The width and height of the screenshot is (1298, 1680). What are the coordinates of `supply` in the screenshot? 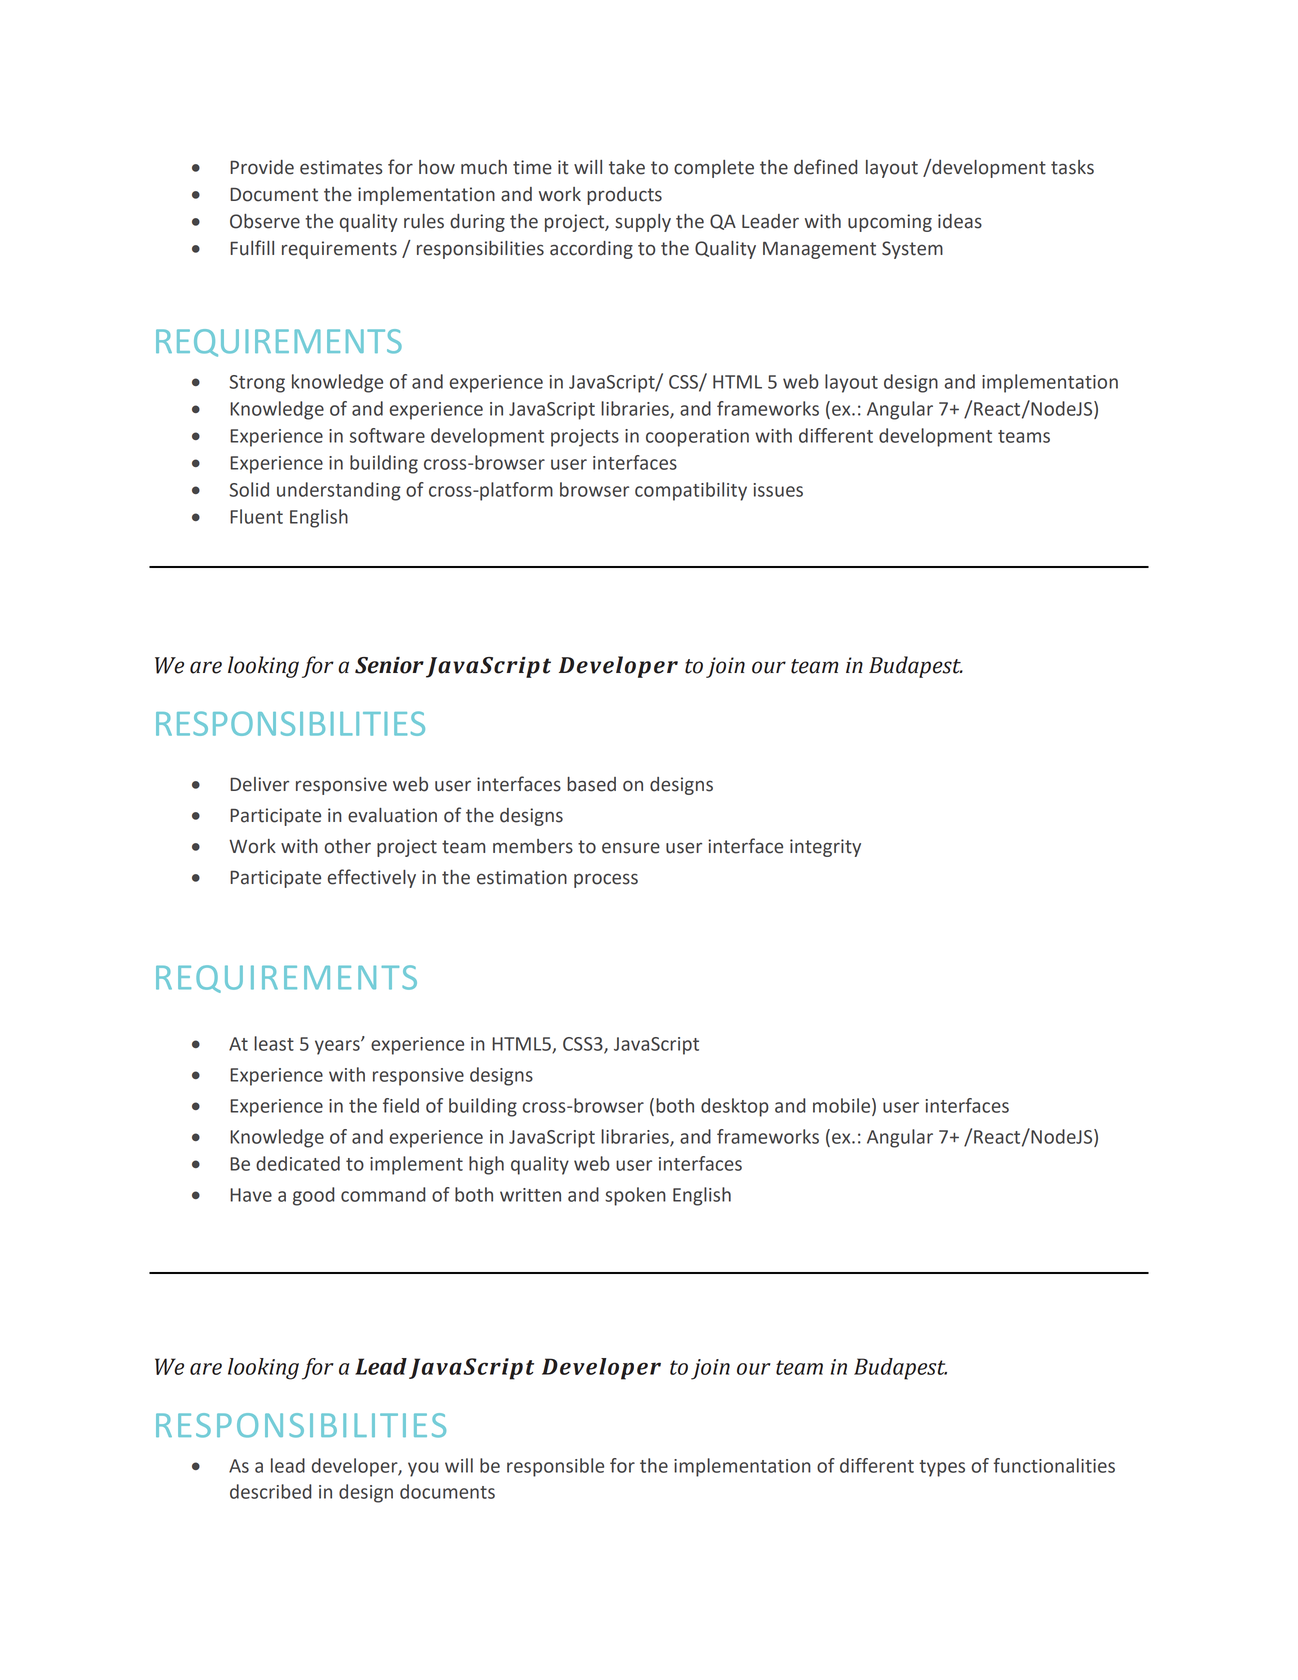 It's located at (643, 223).
